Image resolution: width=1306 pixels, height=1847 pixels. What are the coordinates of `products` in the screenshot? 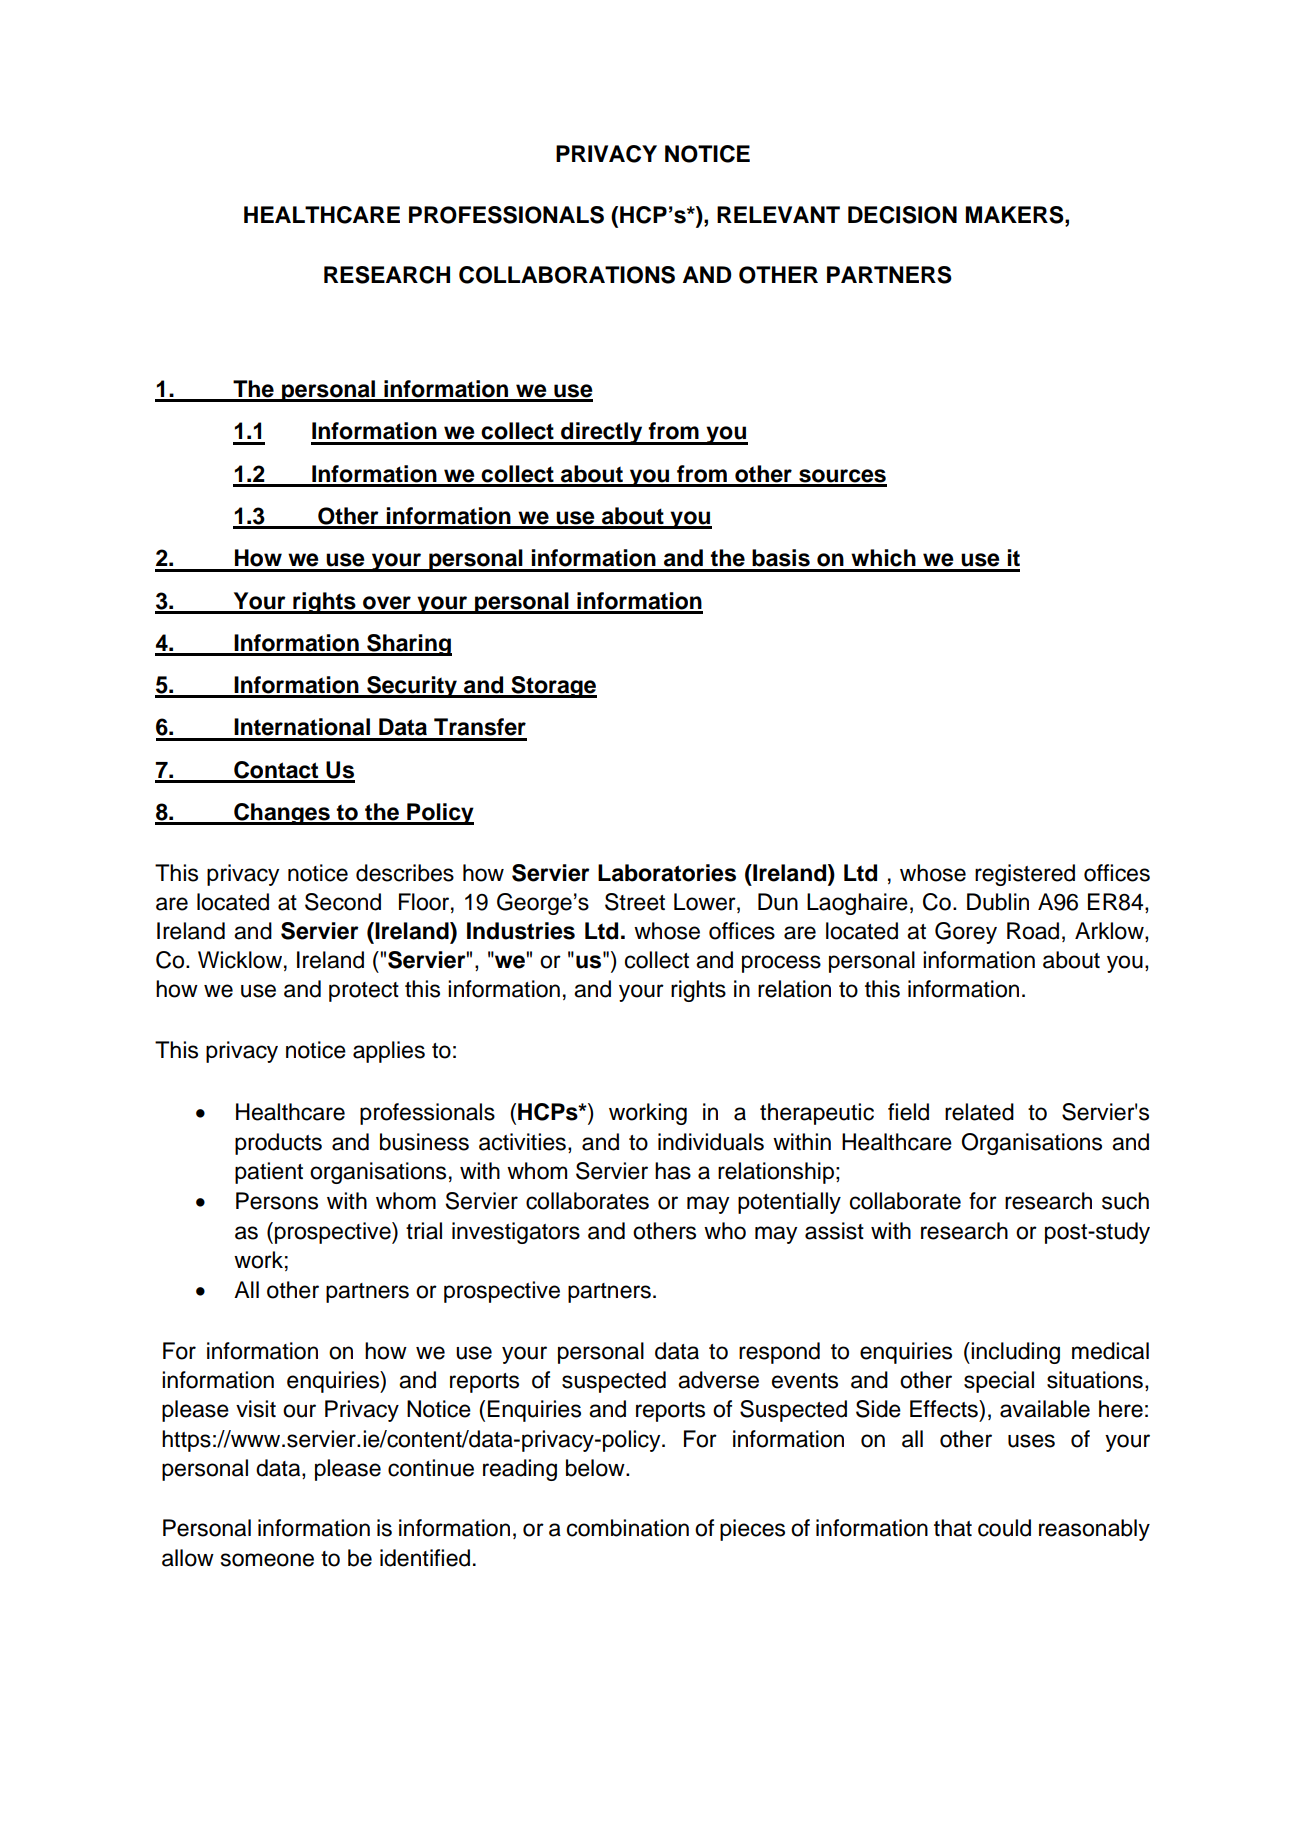 It's located at (278, 1144).
